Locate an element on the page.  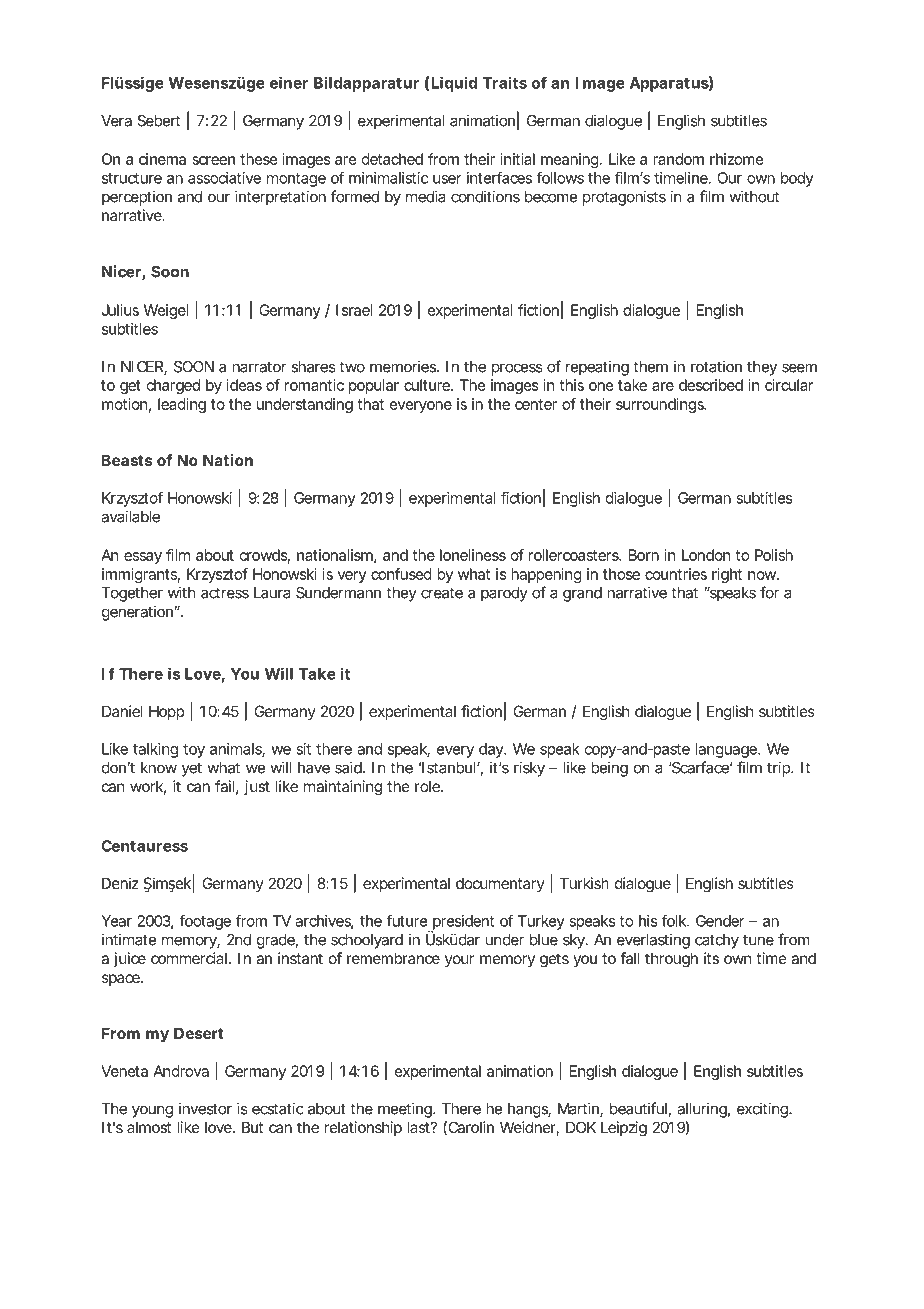
memories is located at coordinates (404, 366).
